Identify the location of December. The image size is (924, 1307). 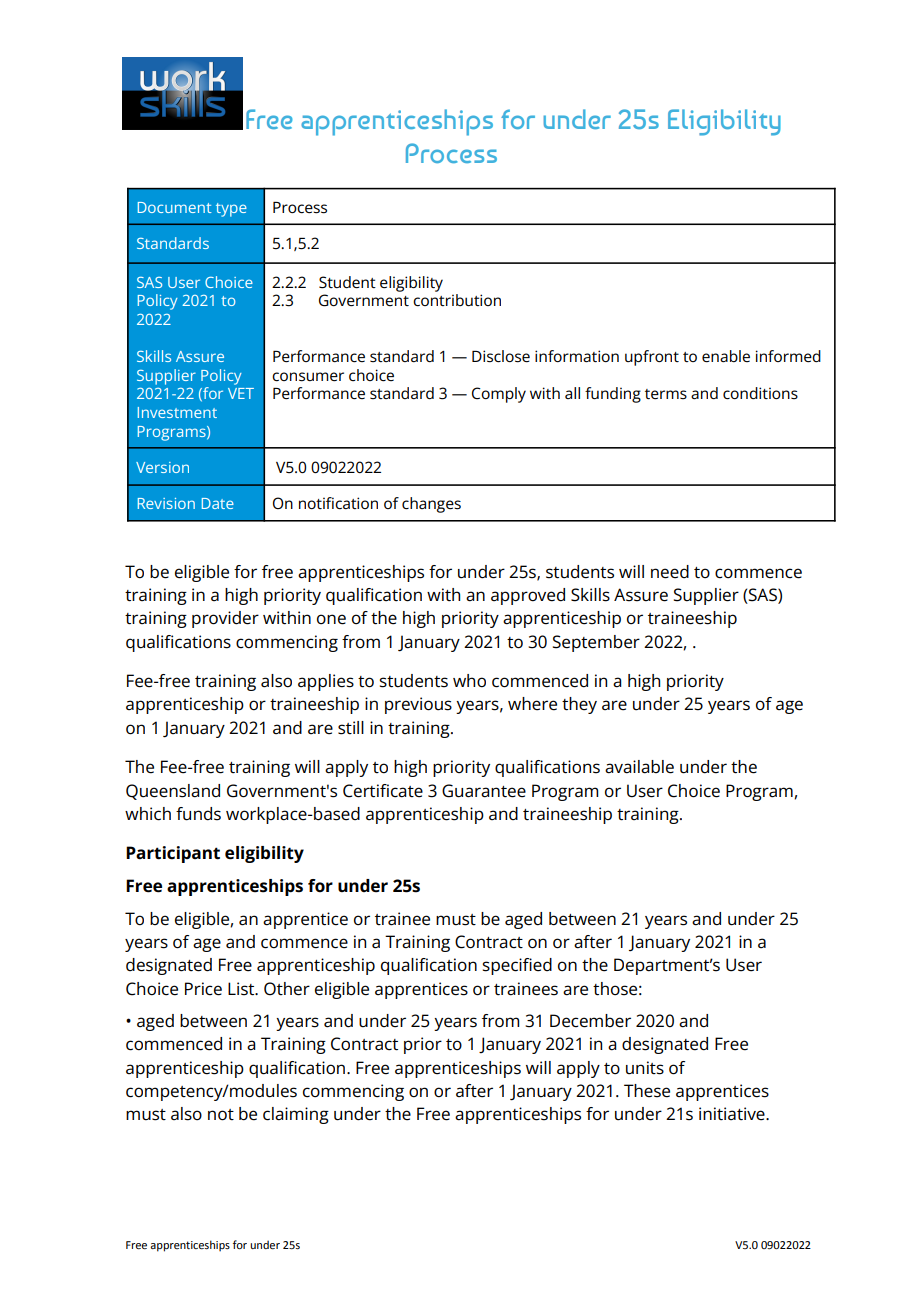
(590, 1021).
